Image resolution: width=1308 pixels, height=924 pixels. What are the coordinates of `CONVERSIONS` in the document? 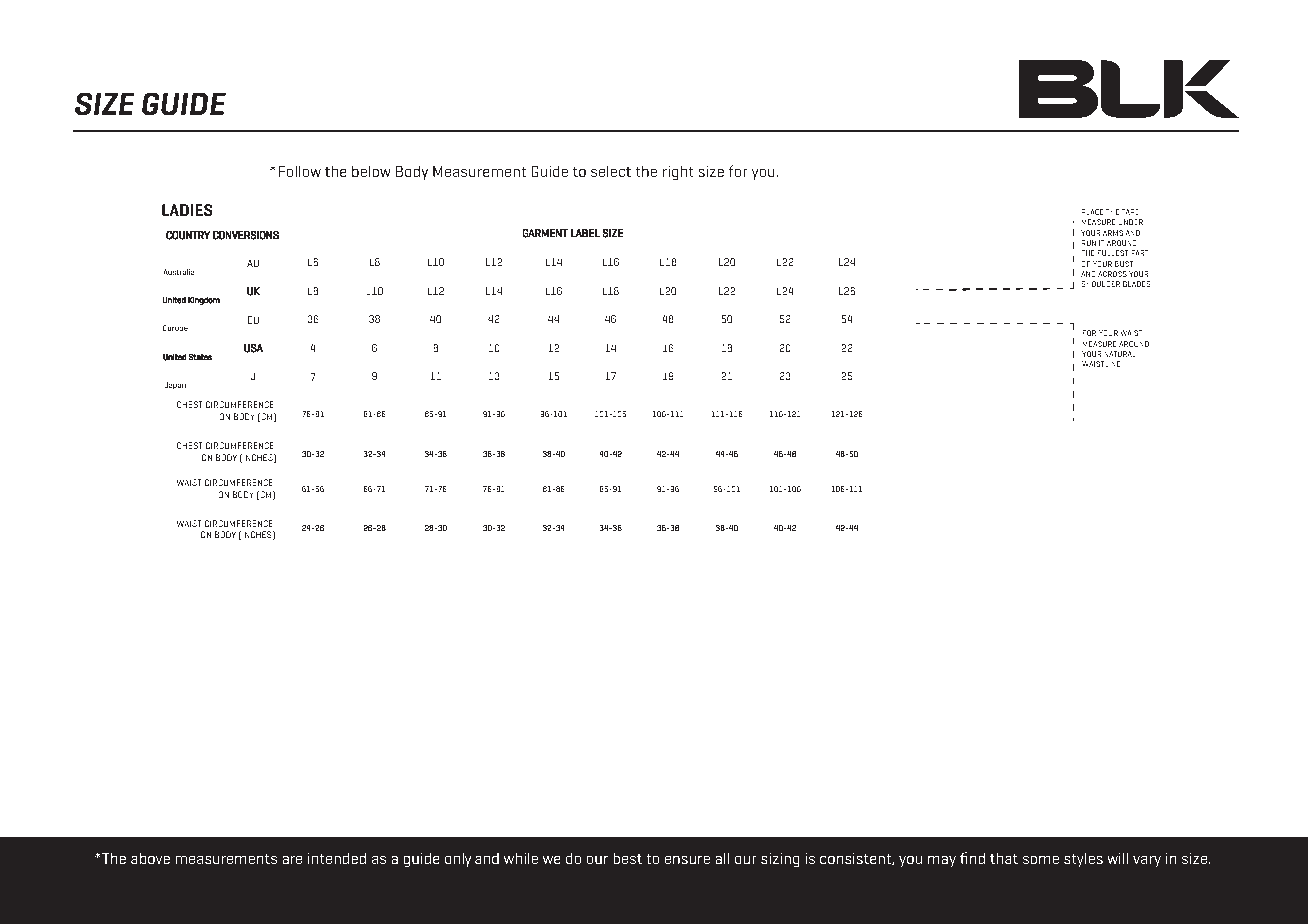 It's located at (245, 235).
